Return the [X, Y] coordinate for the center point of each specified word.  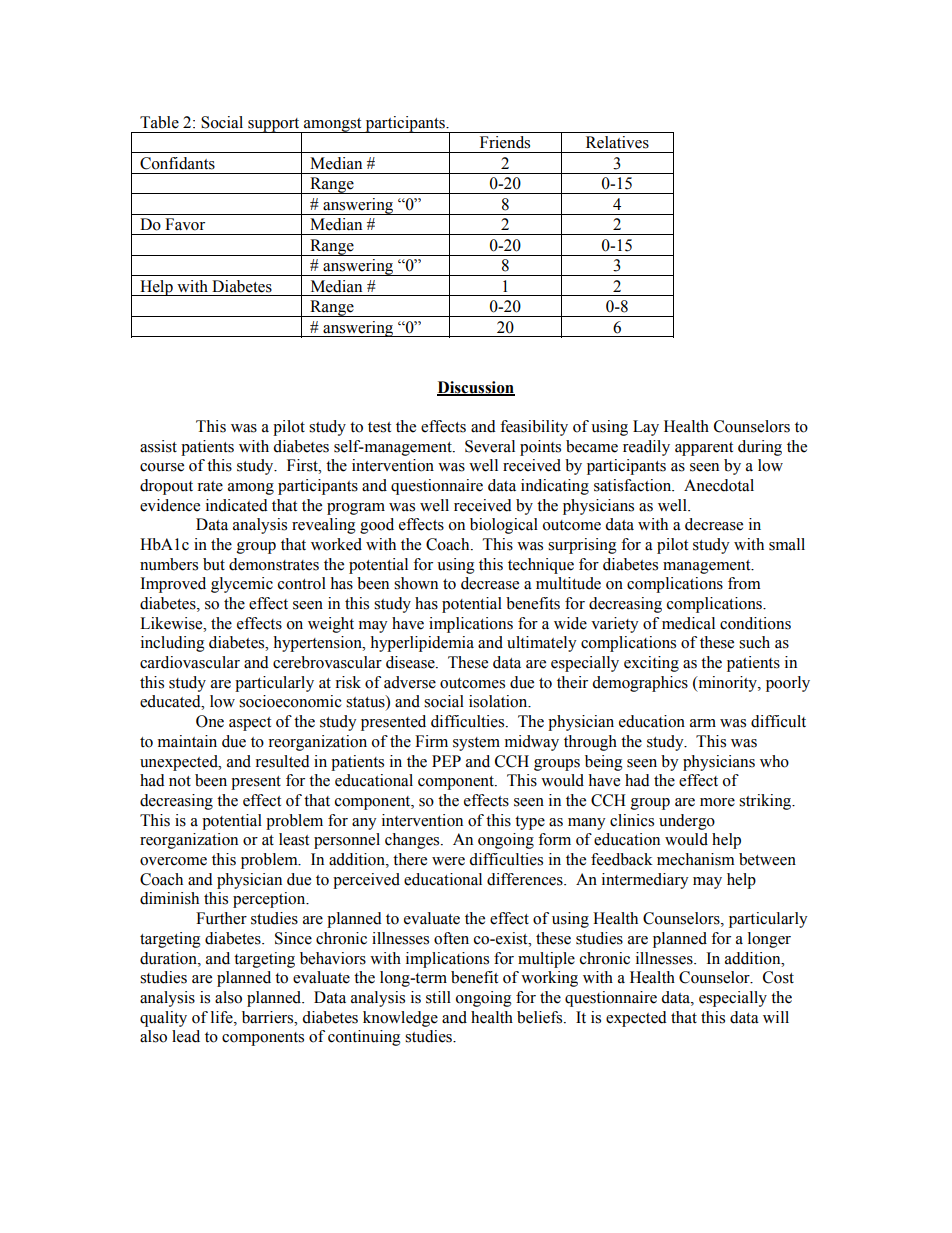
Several [490, 446]
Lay [646, 428]
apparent [704, 449]
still [438, 997]
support [274, 126]
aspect [250, 724]
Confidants [177, 163]
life [223, 1017]
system [476, 744]
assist [158, 446]
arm [703, 723]
